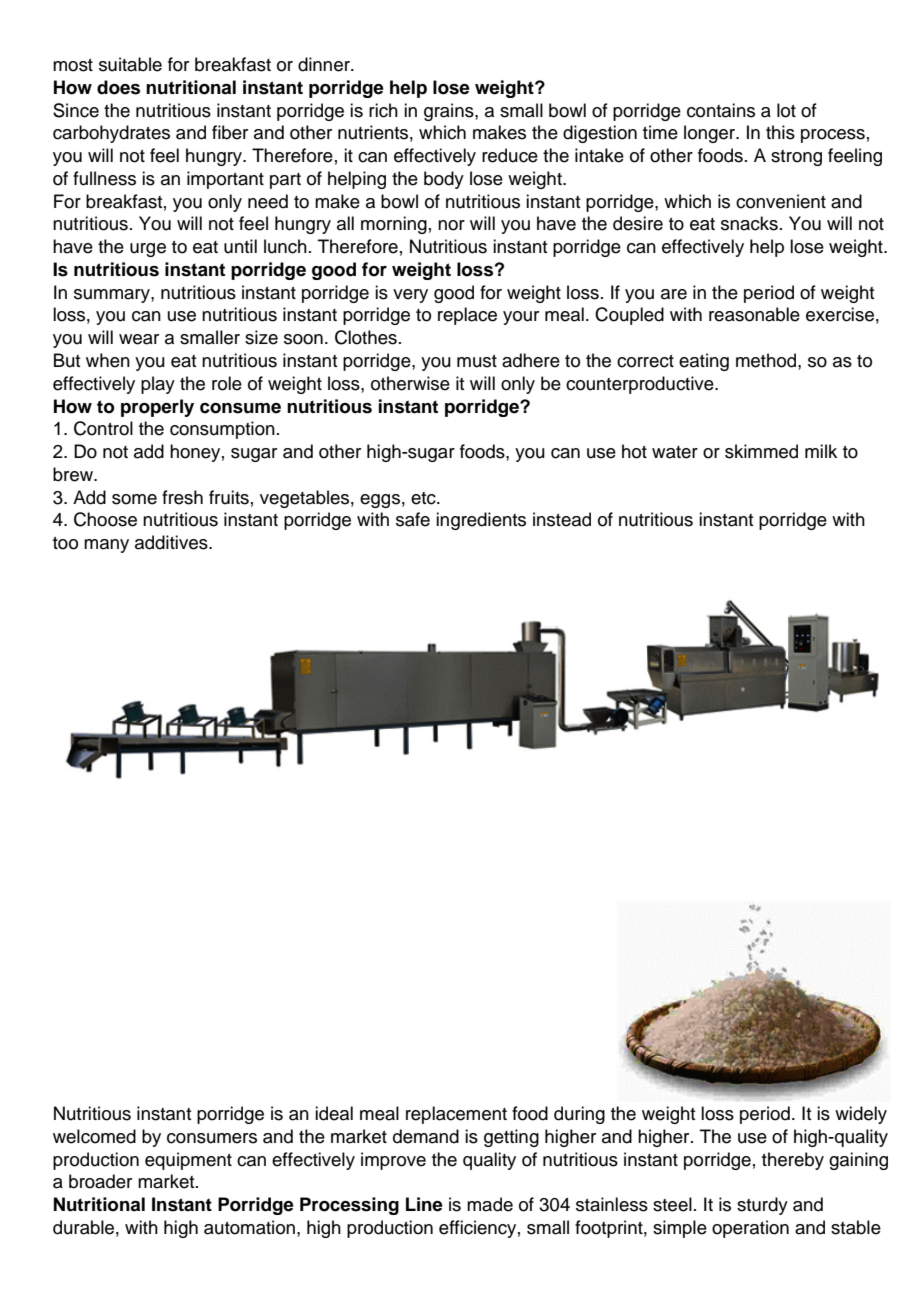  Describe the element at coordinates (94, 1136) in the image. I see `welcomed` at that location.
